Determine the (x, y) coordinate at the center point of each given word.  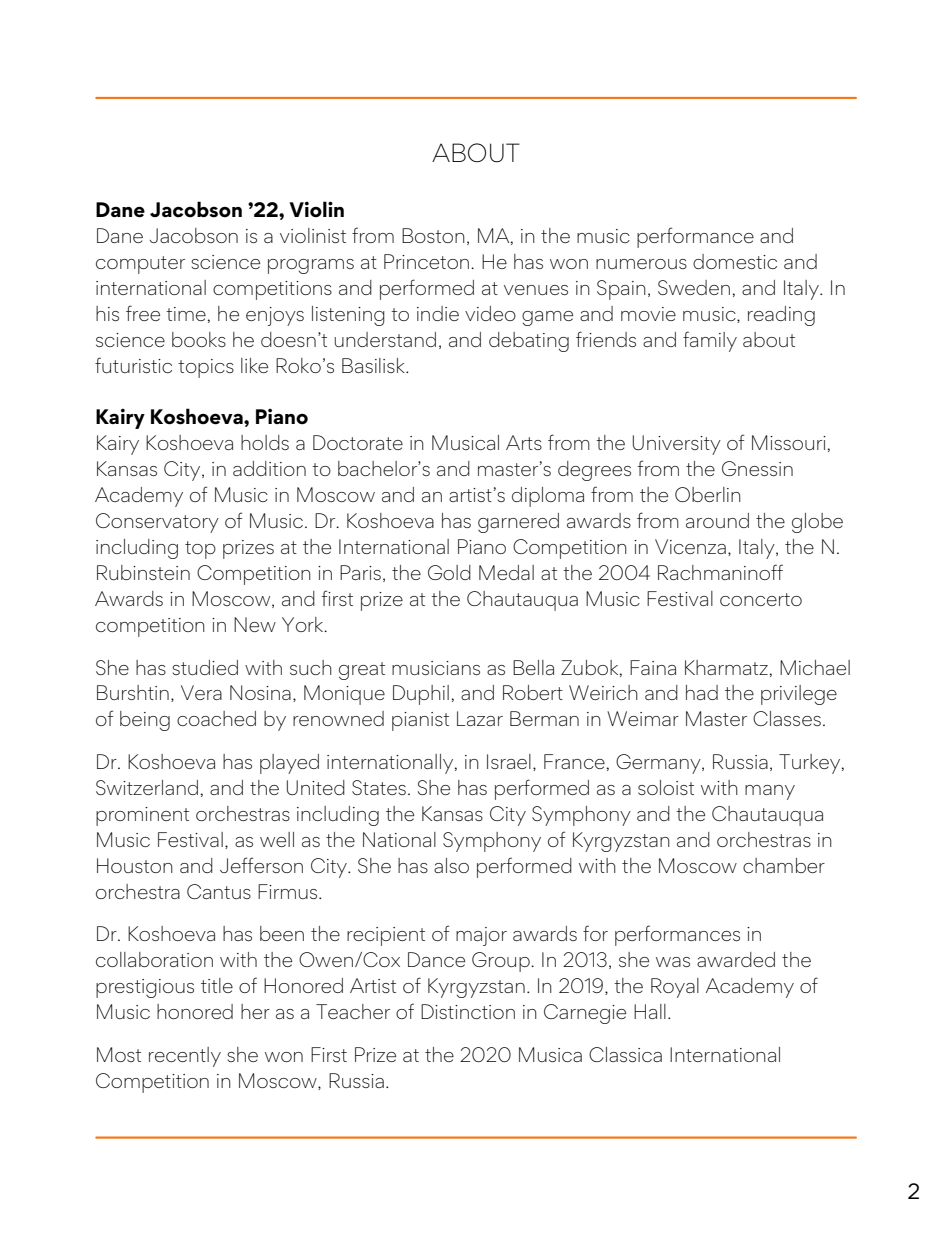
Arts (524, 442)
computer (140, 265)
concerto (761, 599)
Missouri (789, 442)
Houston (135, 865)
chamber (784, 865)
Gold (449, 572)
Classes (787, 718)
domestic (735, 261)
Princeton (426, 261)
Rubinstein (143, 572)
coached (216, 718)
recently (185, 1057)
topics (206, 368)
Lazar (480, 718)
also (451, 865)
